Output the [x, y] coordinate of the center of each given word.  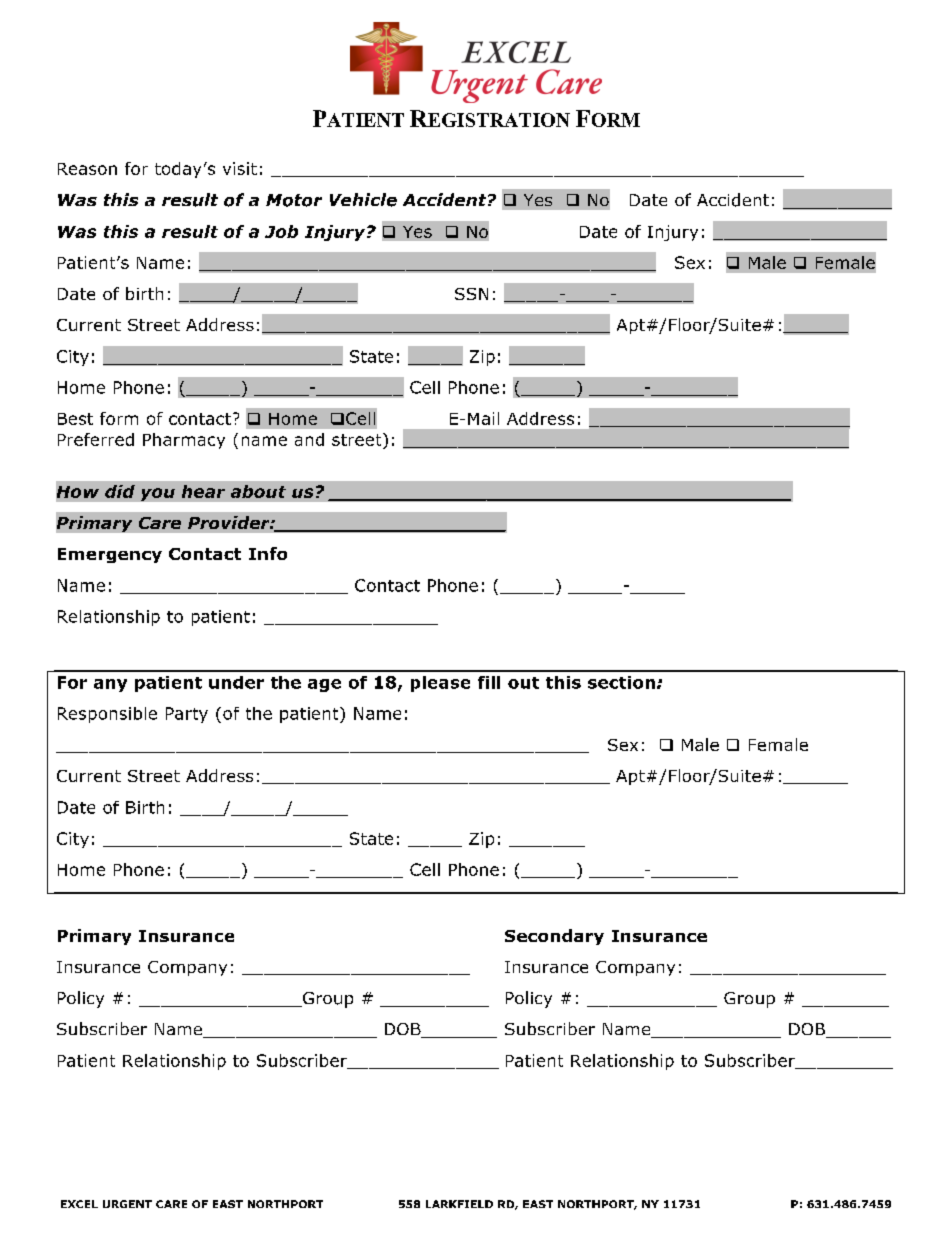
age [324, 685]
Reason [87, 169]
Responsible [107, 715]
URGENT [127, 1204]
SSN [471, 294]
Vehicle [363, 200]
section [621, 682]
